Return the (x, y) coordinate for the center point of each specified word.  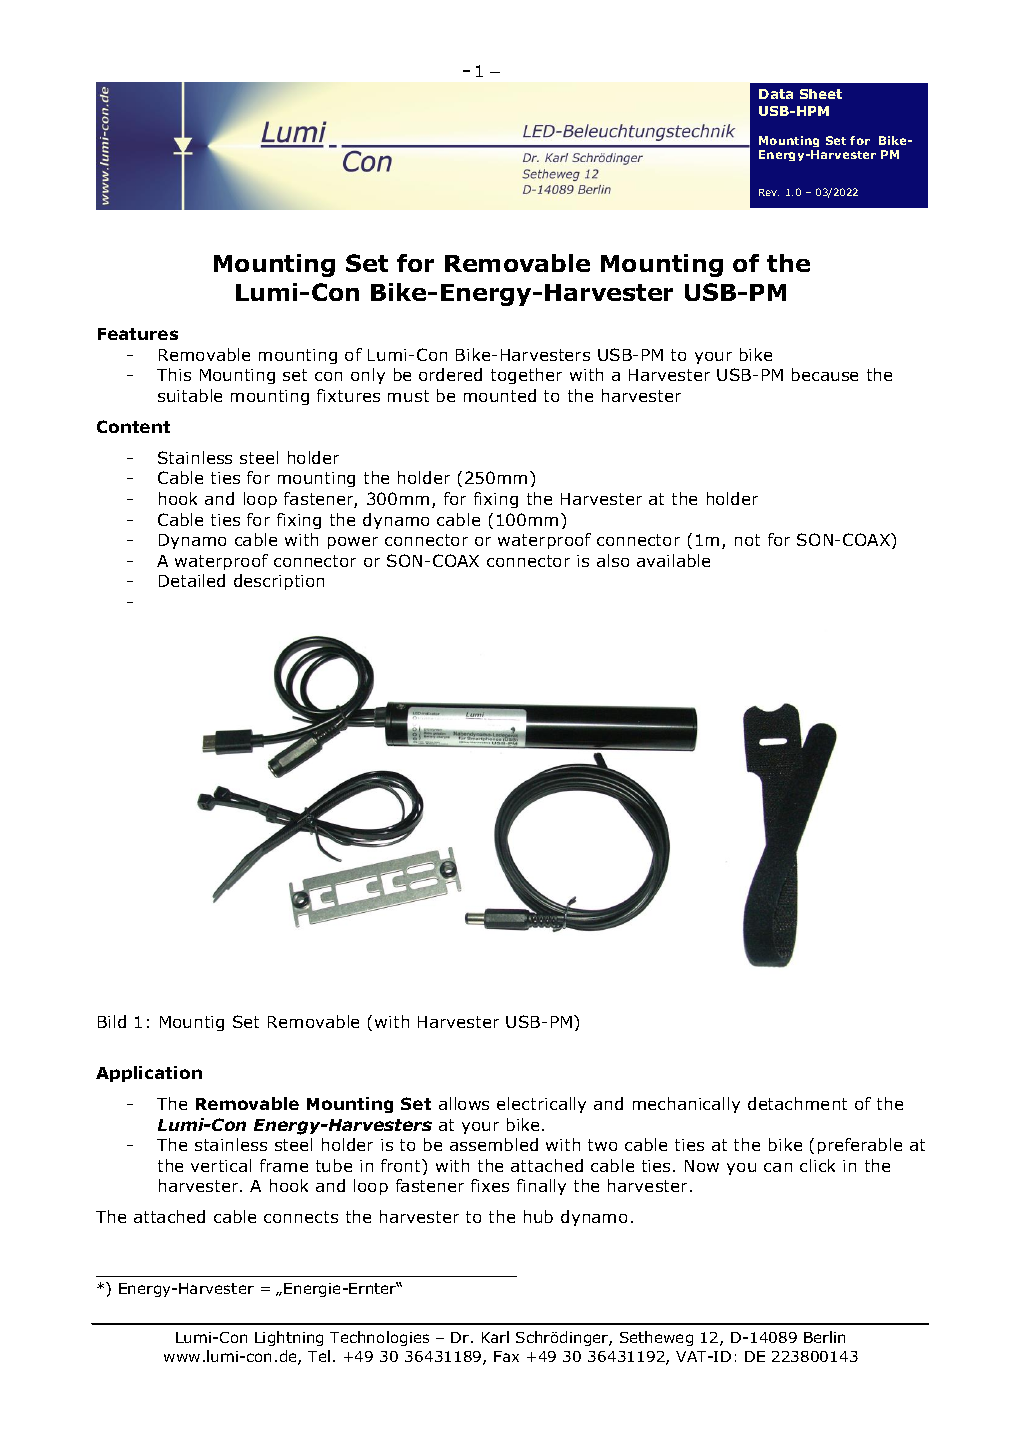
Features (138, 334)
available (673, 560)
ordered (450, 374)
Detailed (192, 580)
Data (776, 94)
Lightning (289, 1338)
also (613, 560)
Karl (495, 1337)
